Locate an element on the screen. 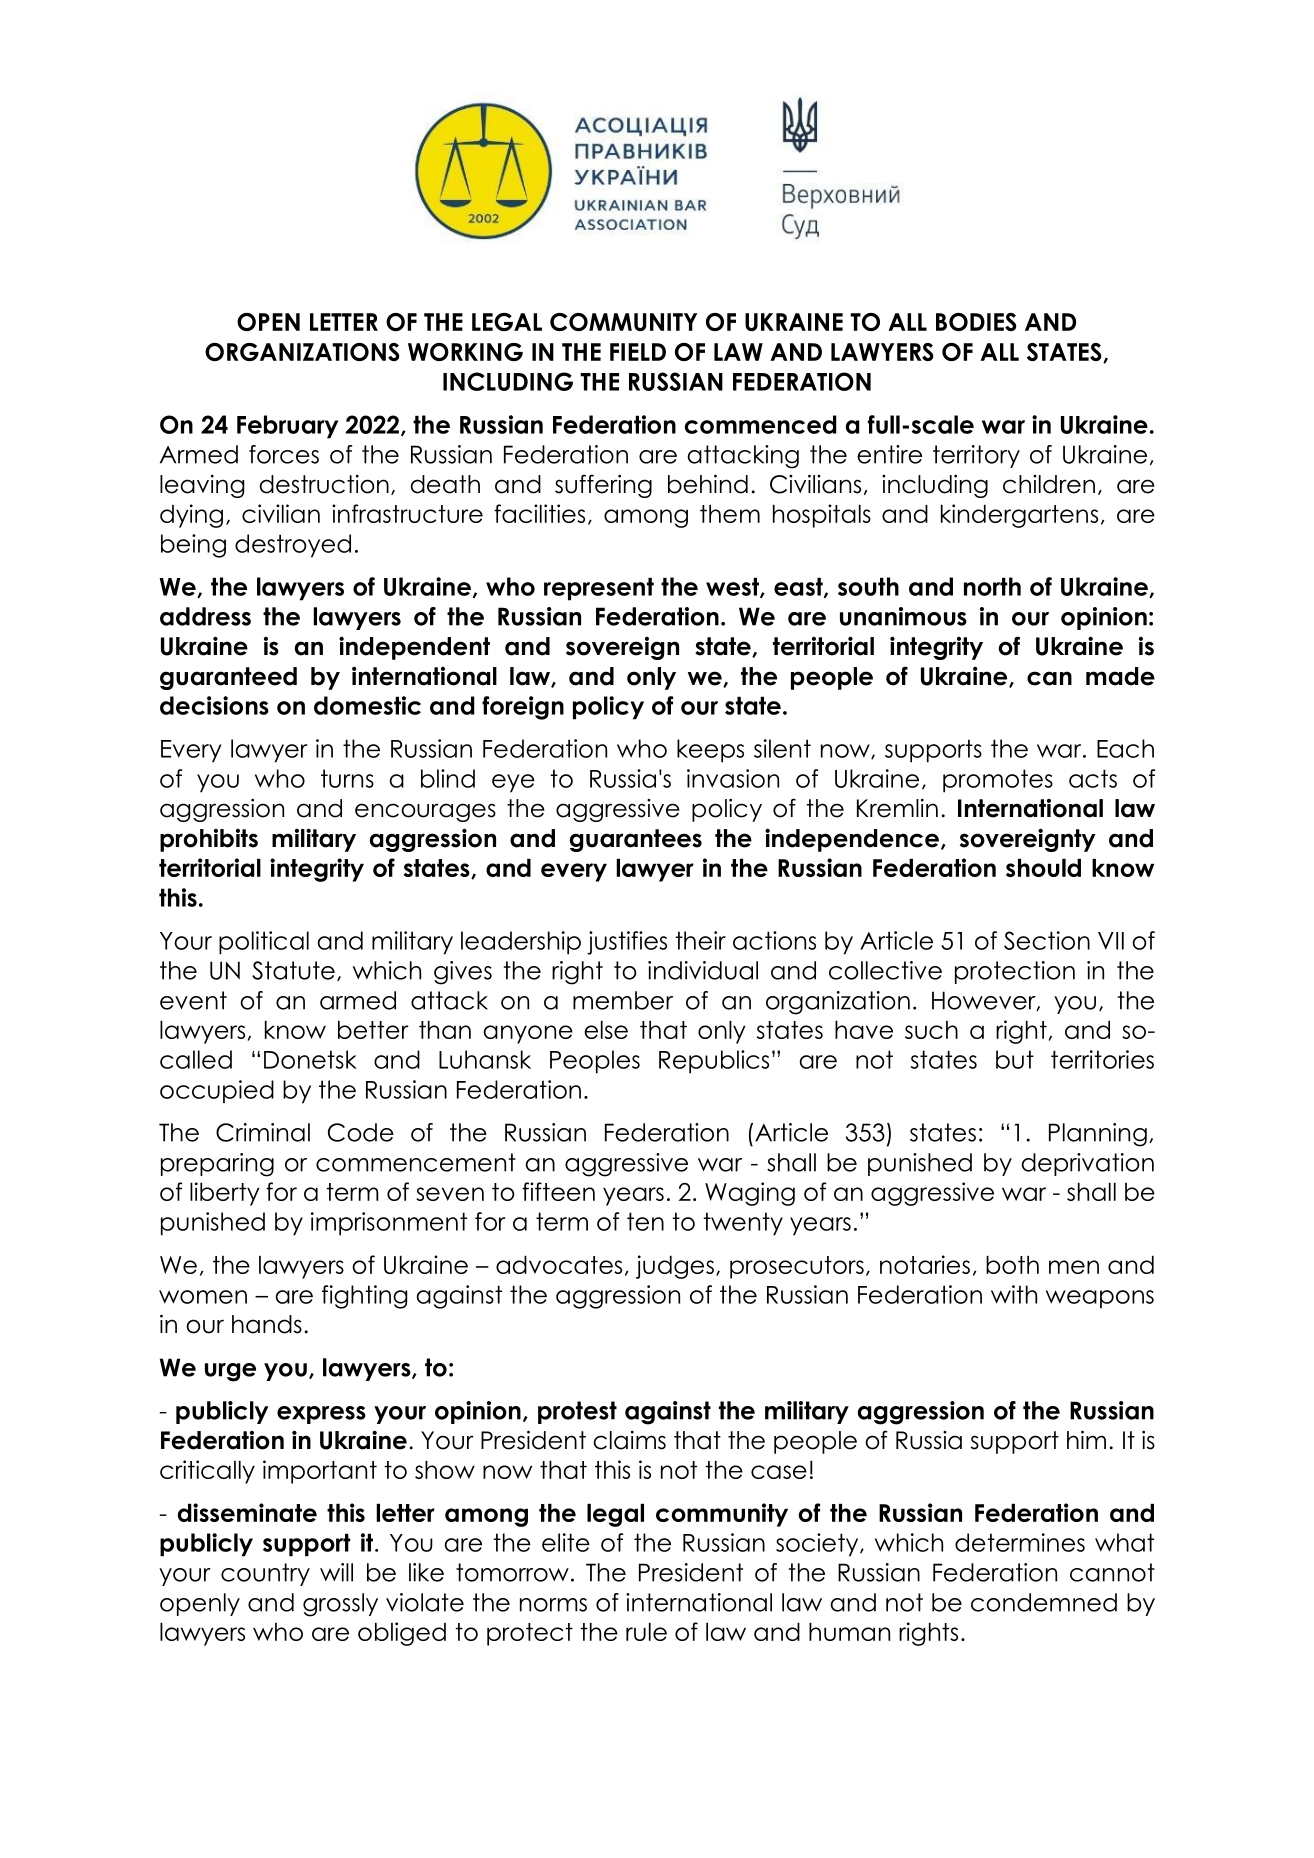  February is located at coordinates (287, 427).
